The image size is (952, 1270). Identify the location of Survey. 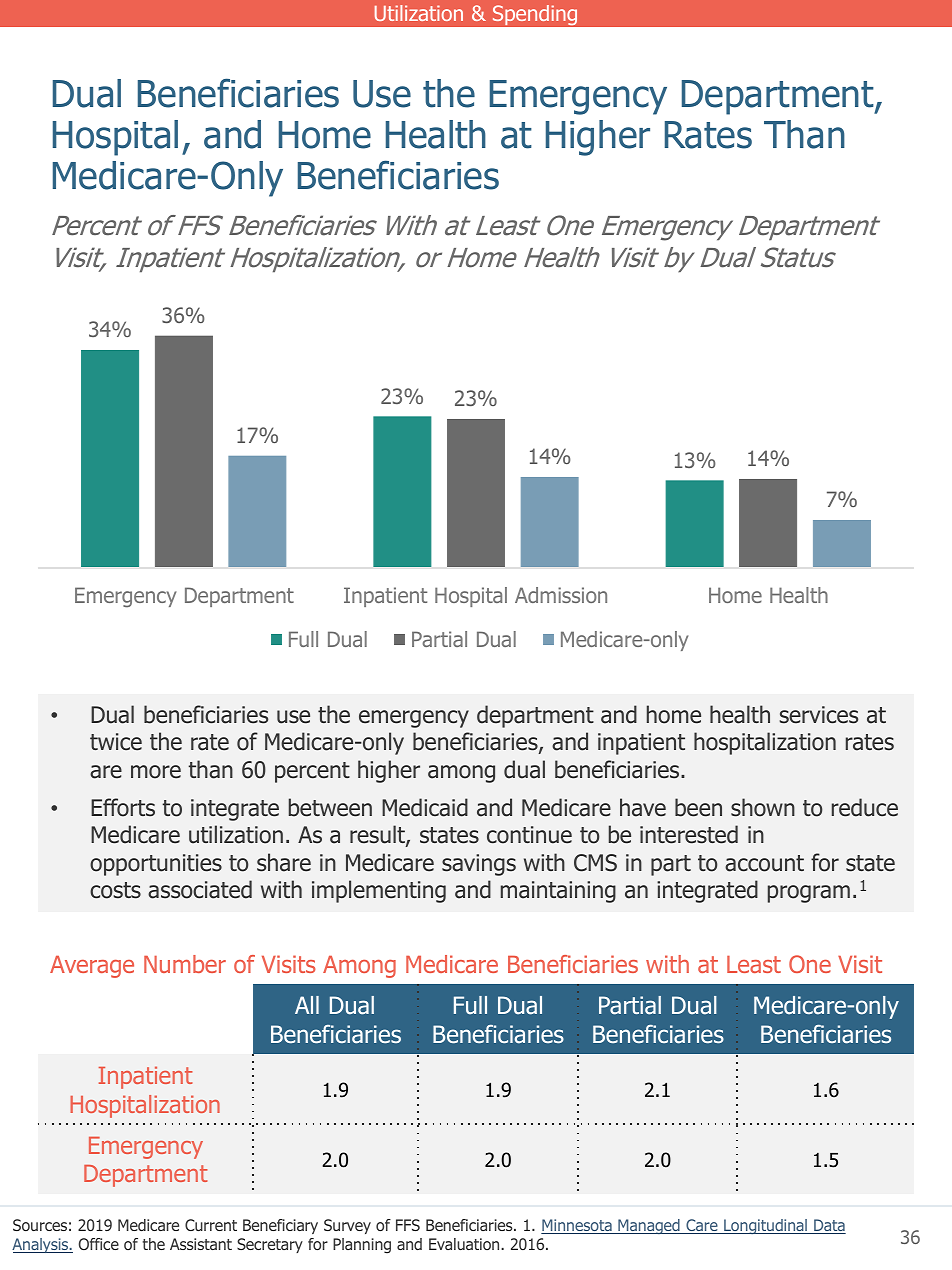
(347, 1226).
